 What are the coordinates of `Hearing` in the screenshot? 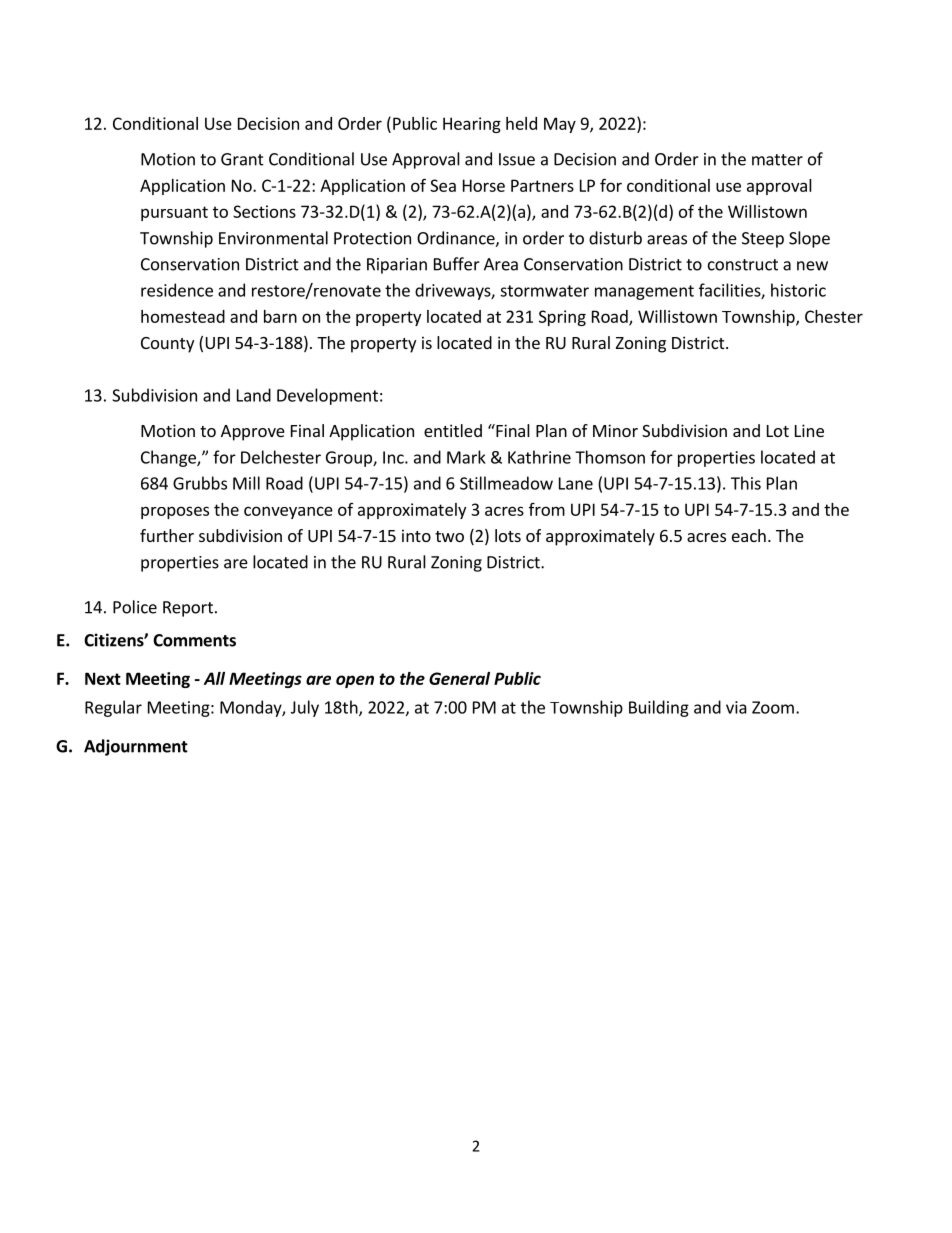 It's located at (472, 125).
